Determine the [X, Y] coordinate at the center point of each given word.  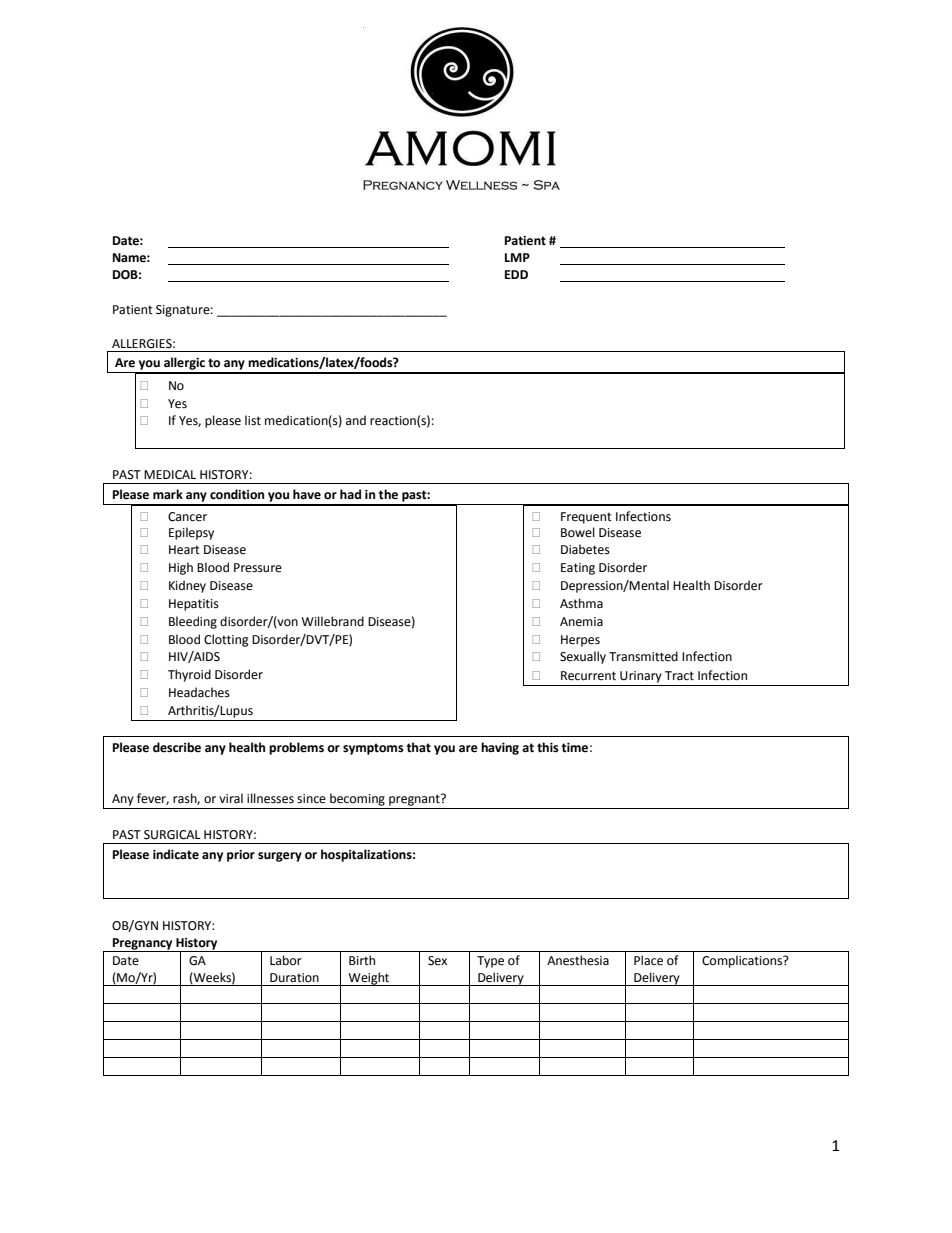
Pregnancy [143, 945]
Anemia [581, 622]
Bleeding [193, 622]
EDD [516, 274]
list [253, 420]
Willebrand [332, 621]
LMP [517, 257]
